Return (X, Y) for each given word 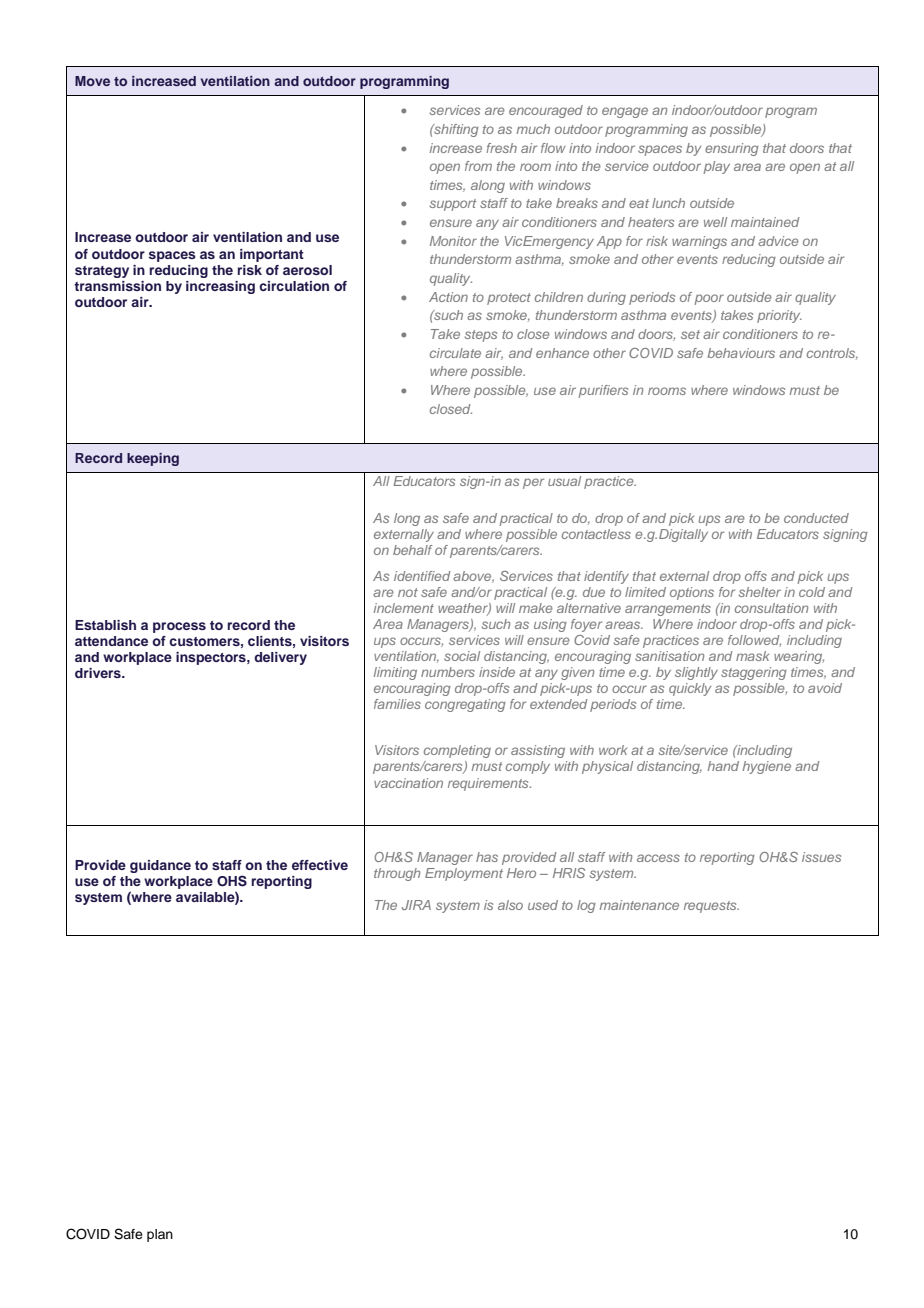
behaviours (741, 353)
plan (160, 1235)
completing (457, 751)
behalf (413, 550)
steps (481, 336)
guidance (160, 866)
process (179, 627)
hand (723, 766)
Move (92, 81)
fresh (501, 148)
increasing (220, 287)
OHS (232, 881)
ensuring (732, 149)
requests (711, 907)
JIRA (416, 905)
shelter (760, 592)
